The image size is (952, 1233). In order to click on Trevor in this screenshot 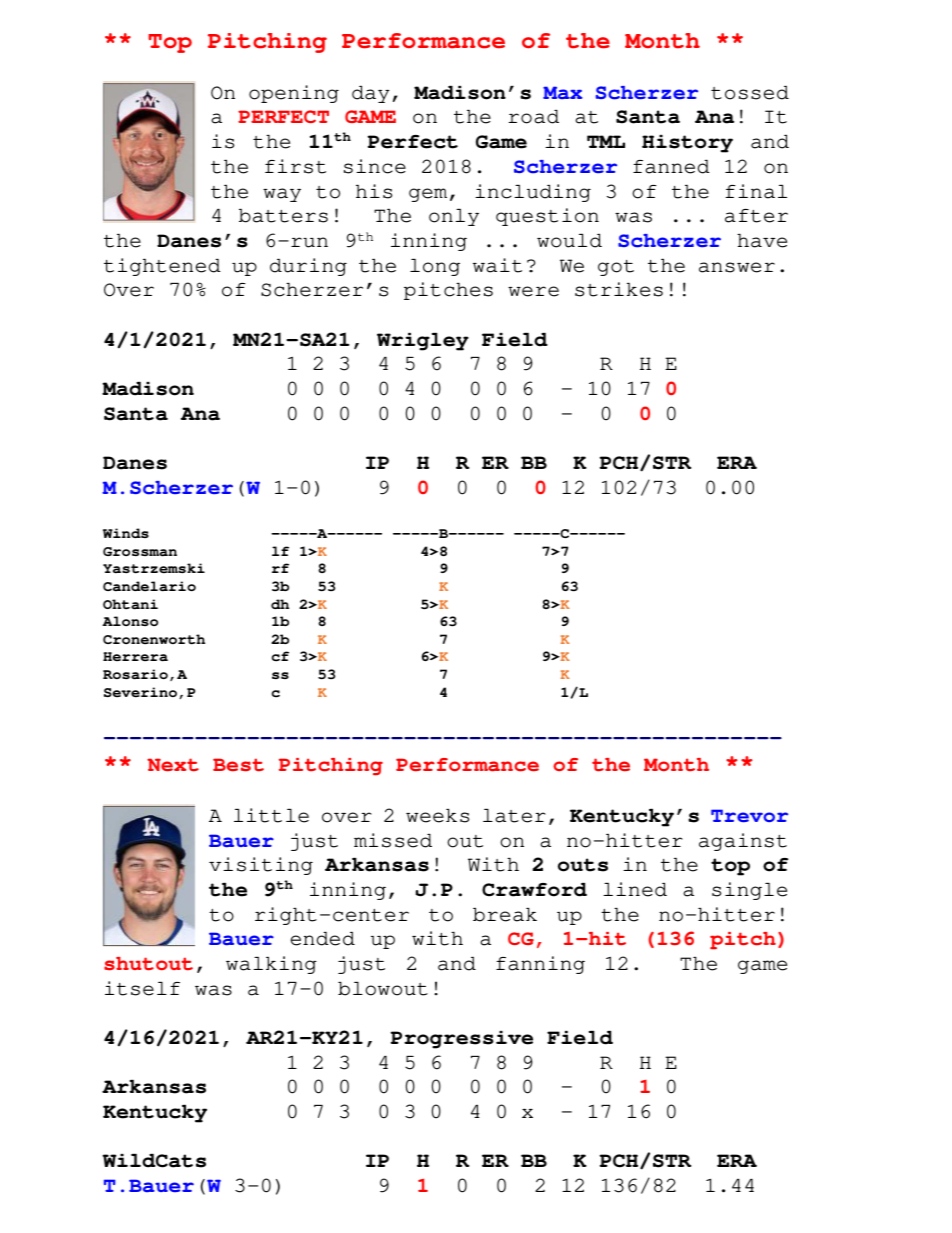, I will do `click(749, 816)`.
